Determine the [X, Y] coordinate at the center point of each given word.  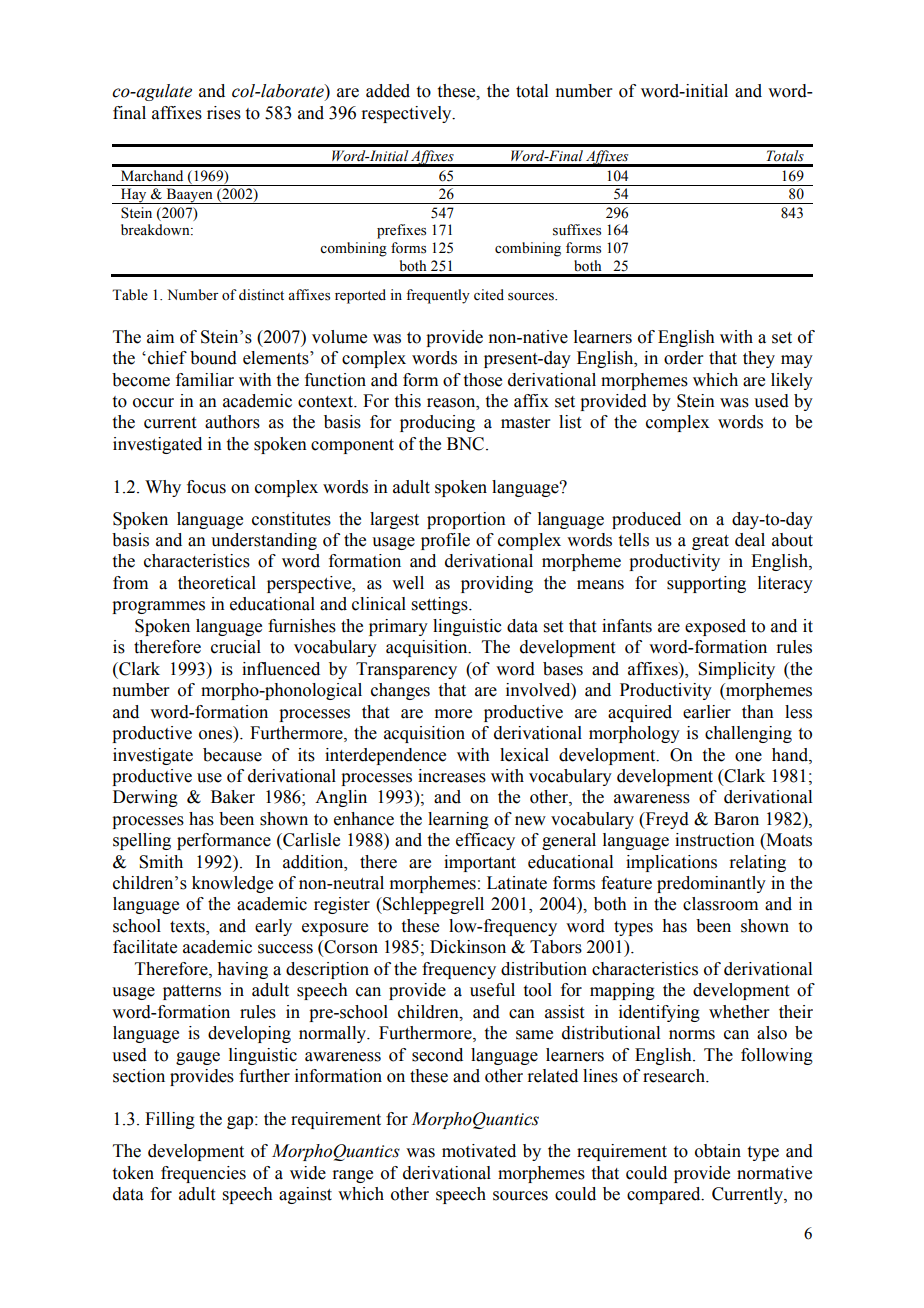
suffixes [577, 230]
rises [224, 113]
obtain [718, 1151]
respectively [407, 114]
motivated [479, 1151]
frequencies [203, 1174]
